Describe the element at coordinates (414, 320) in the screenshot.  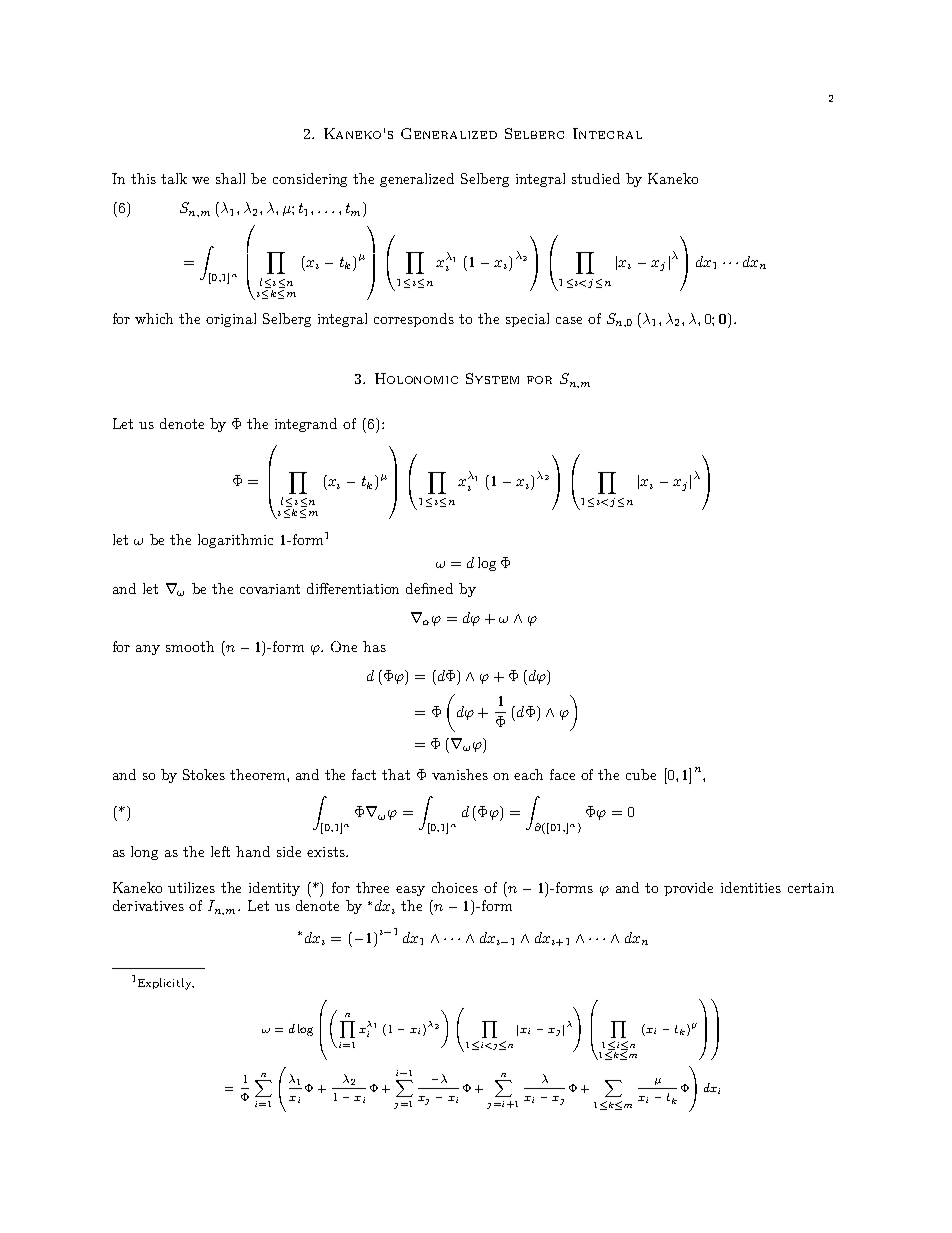
I see `corresponds` at that location.
